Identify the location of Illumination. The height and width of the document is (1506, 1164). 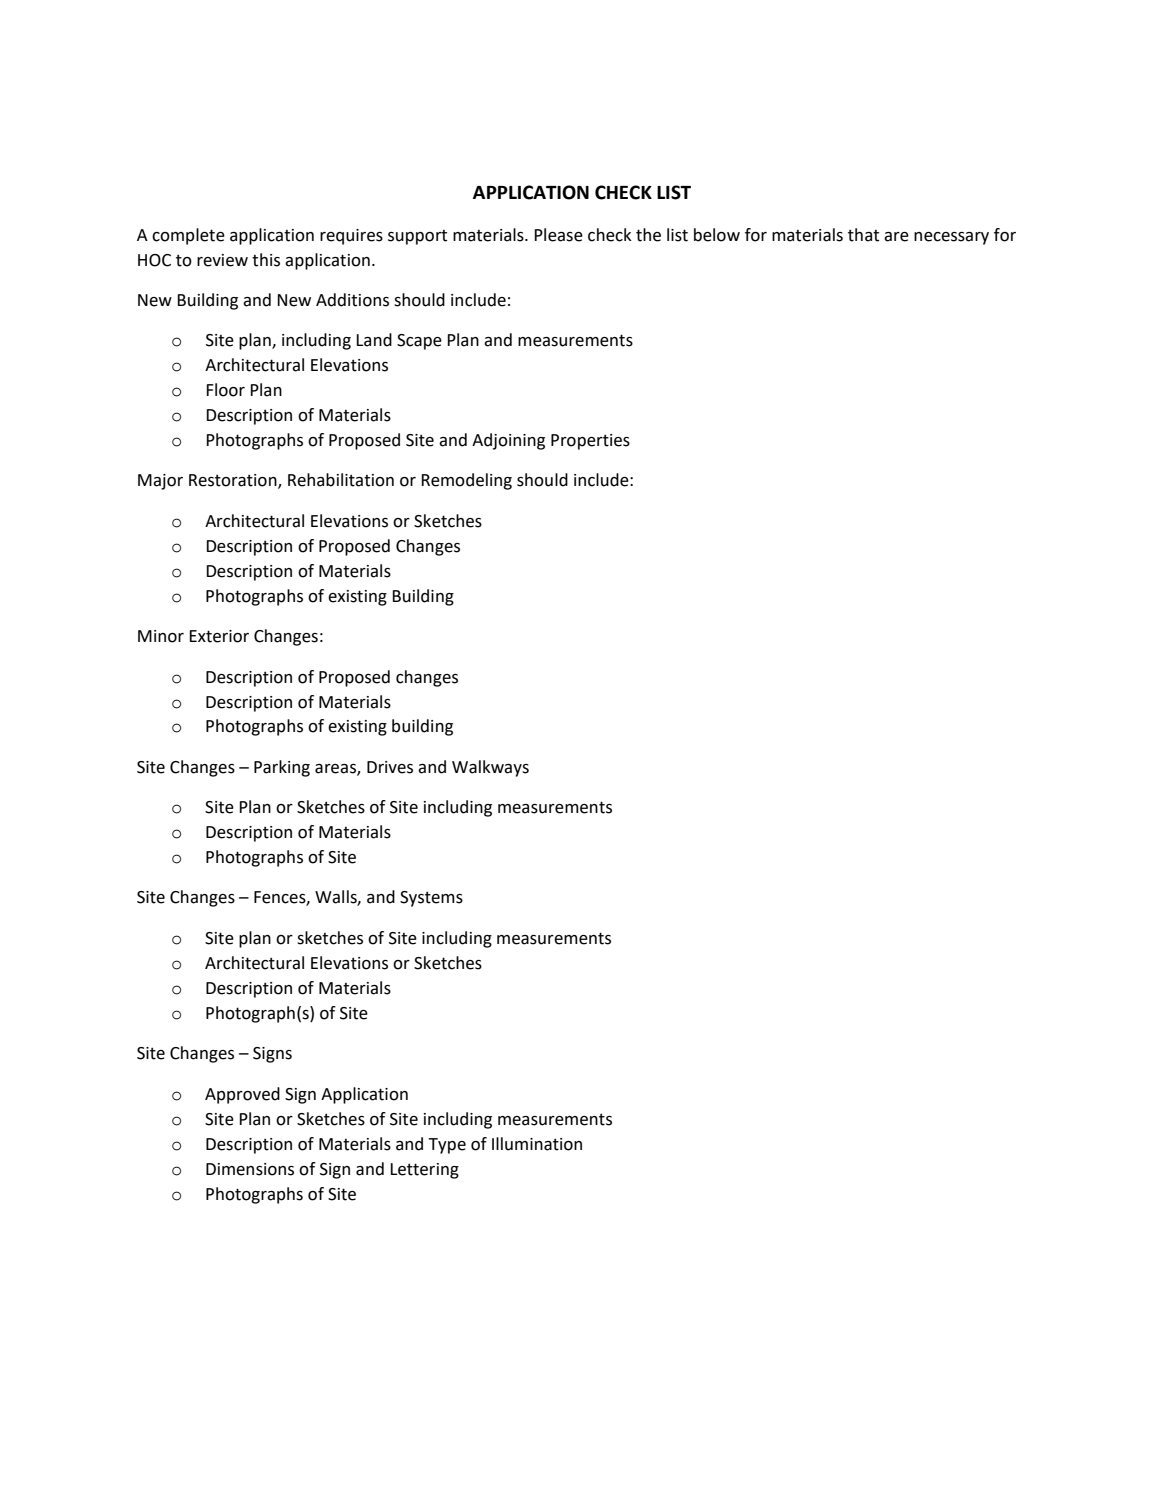
(537, 1144).
